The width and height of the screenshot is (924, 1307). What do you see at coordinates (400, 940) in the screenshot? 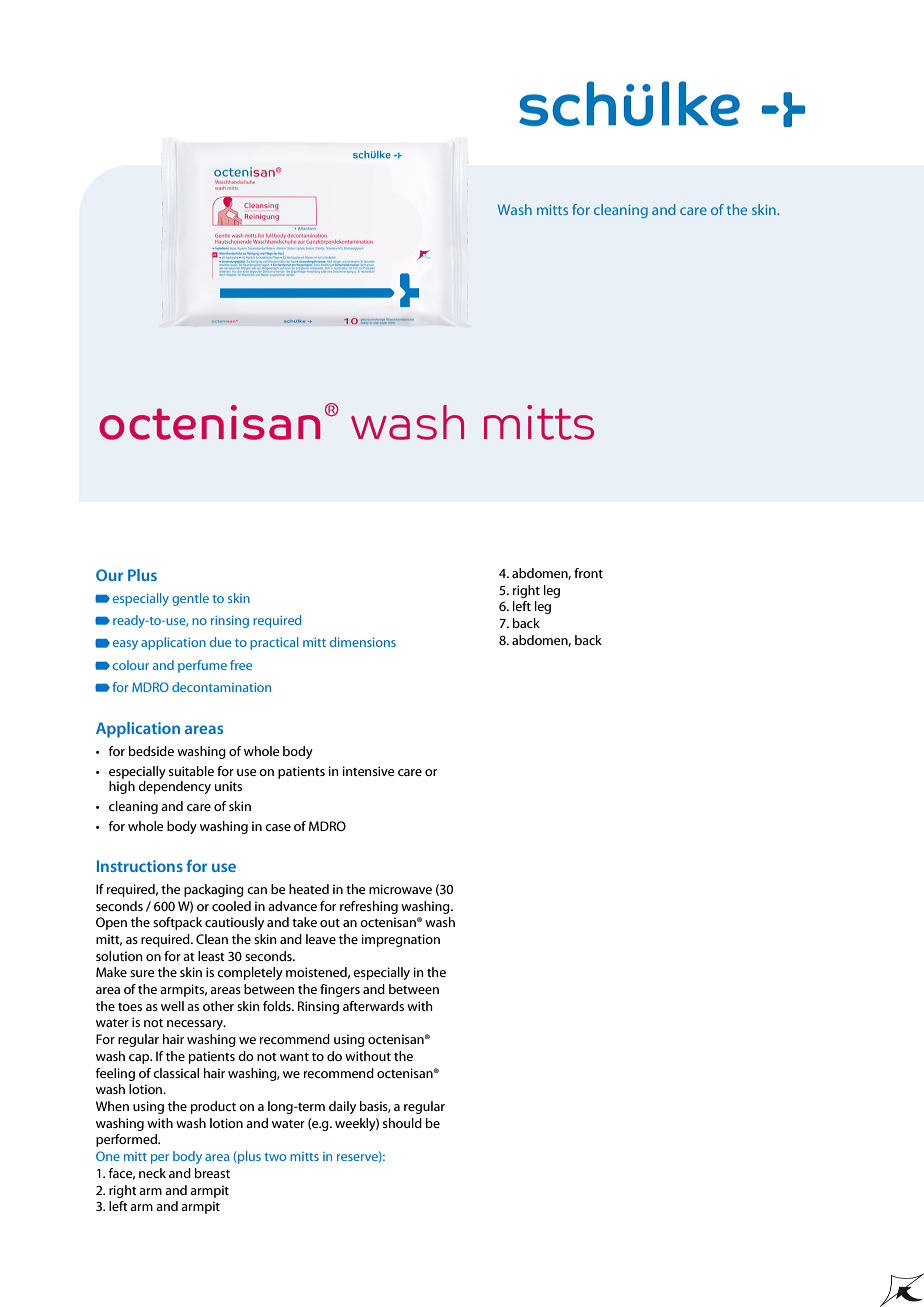
I see `impregnation` at bounding box center [400, 940].
